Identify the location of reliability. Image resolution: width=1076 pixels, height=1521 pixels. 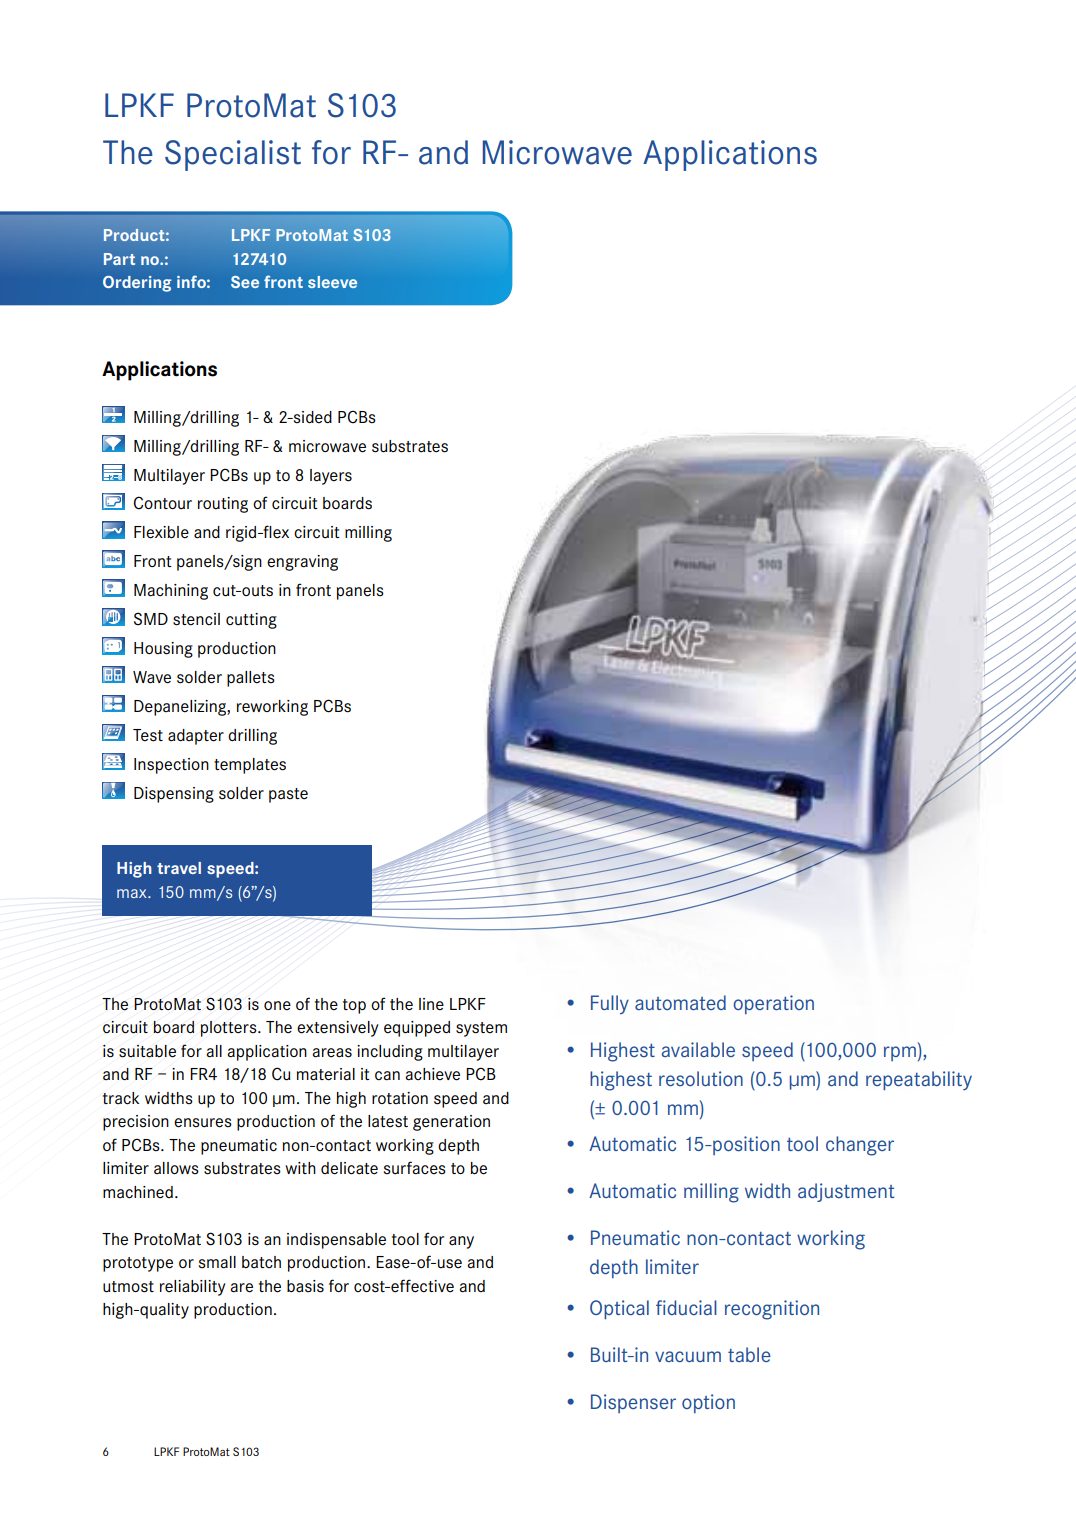
(193, 1288).
